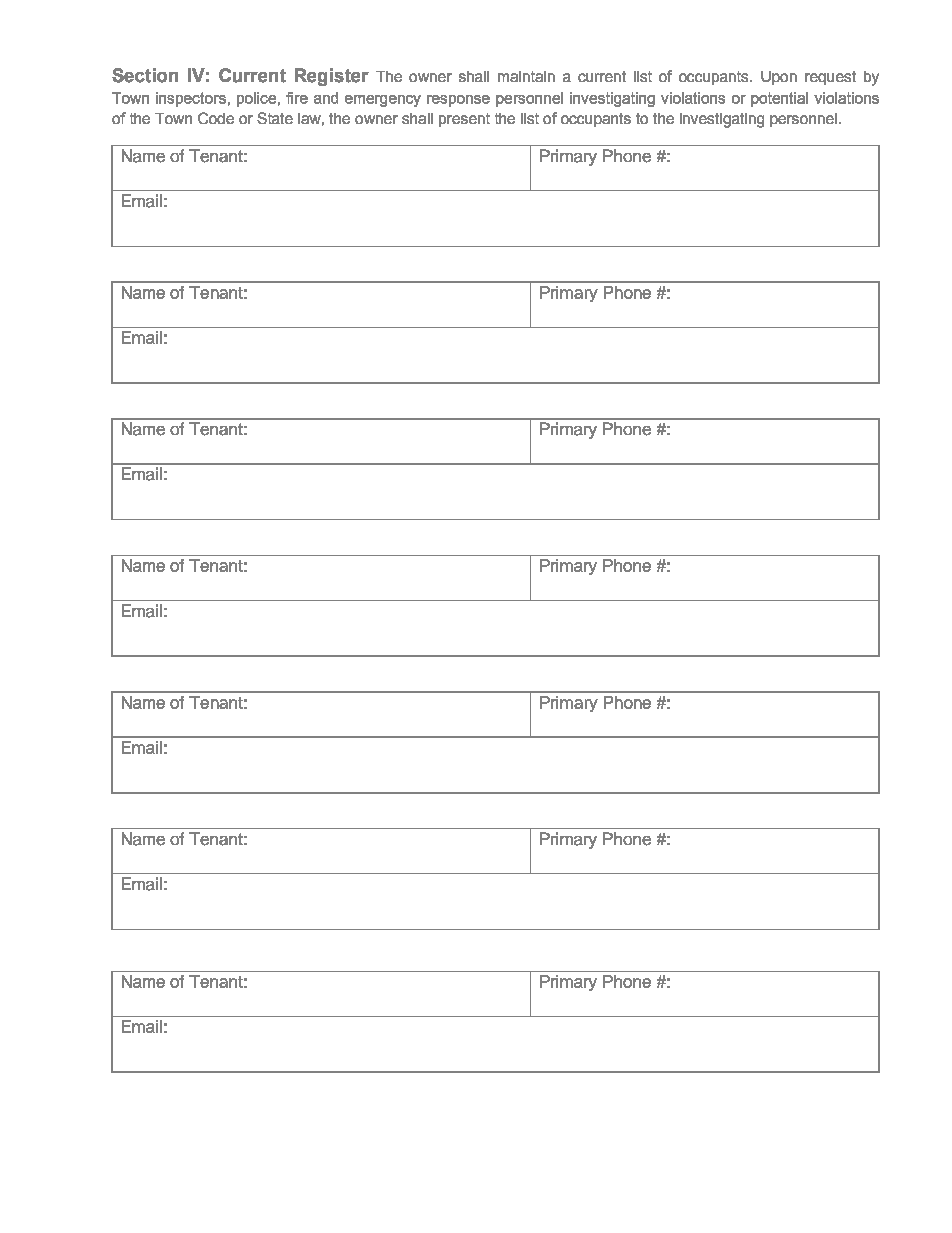 The width and height of the screenshot is (952, 1233). Describe the element at coordinates (191, 99) in the screenshot. I see `inspectors` at that location.
